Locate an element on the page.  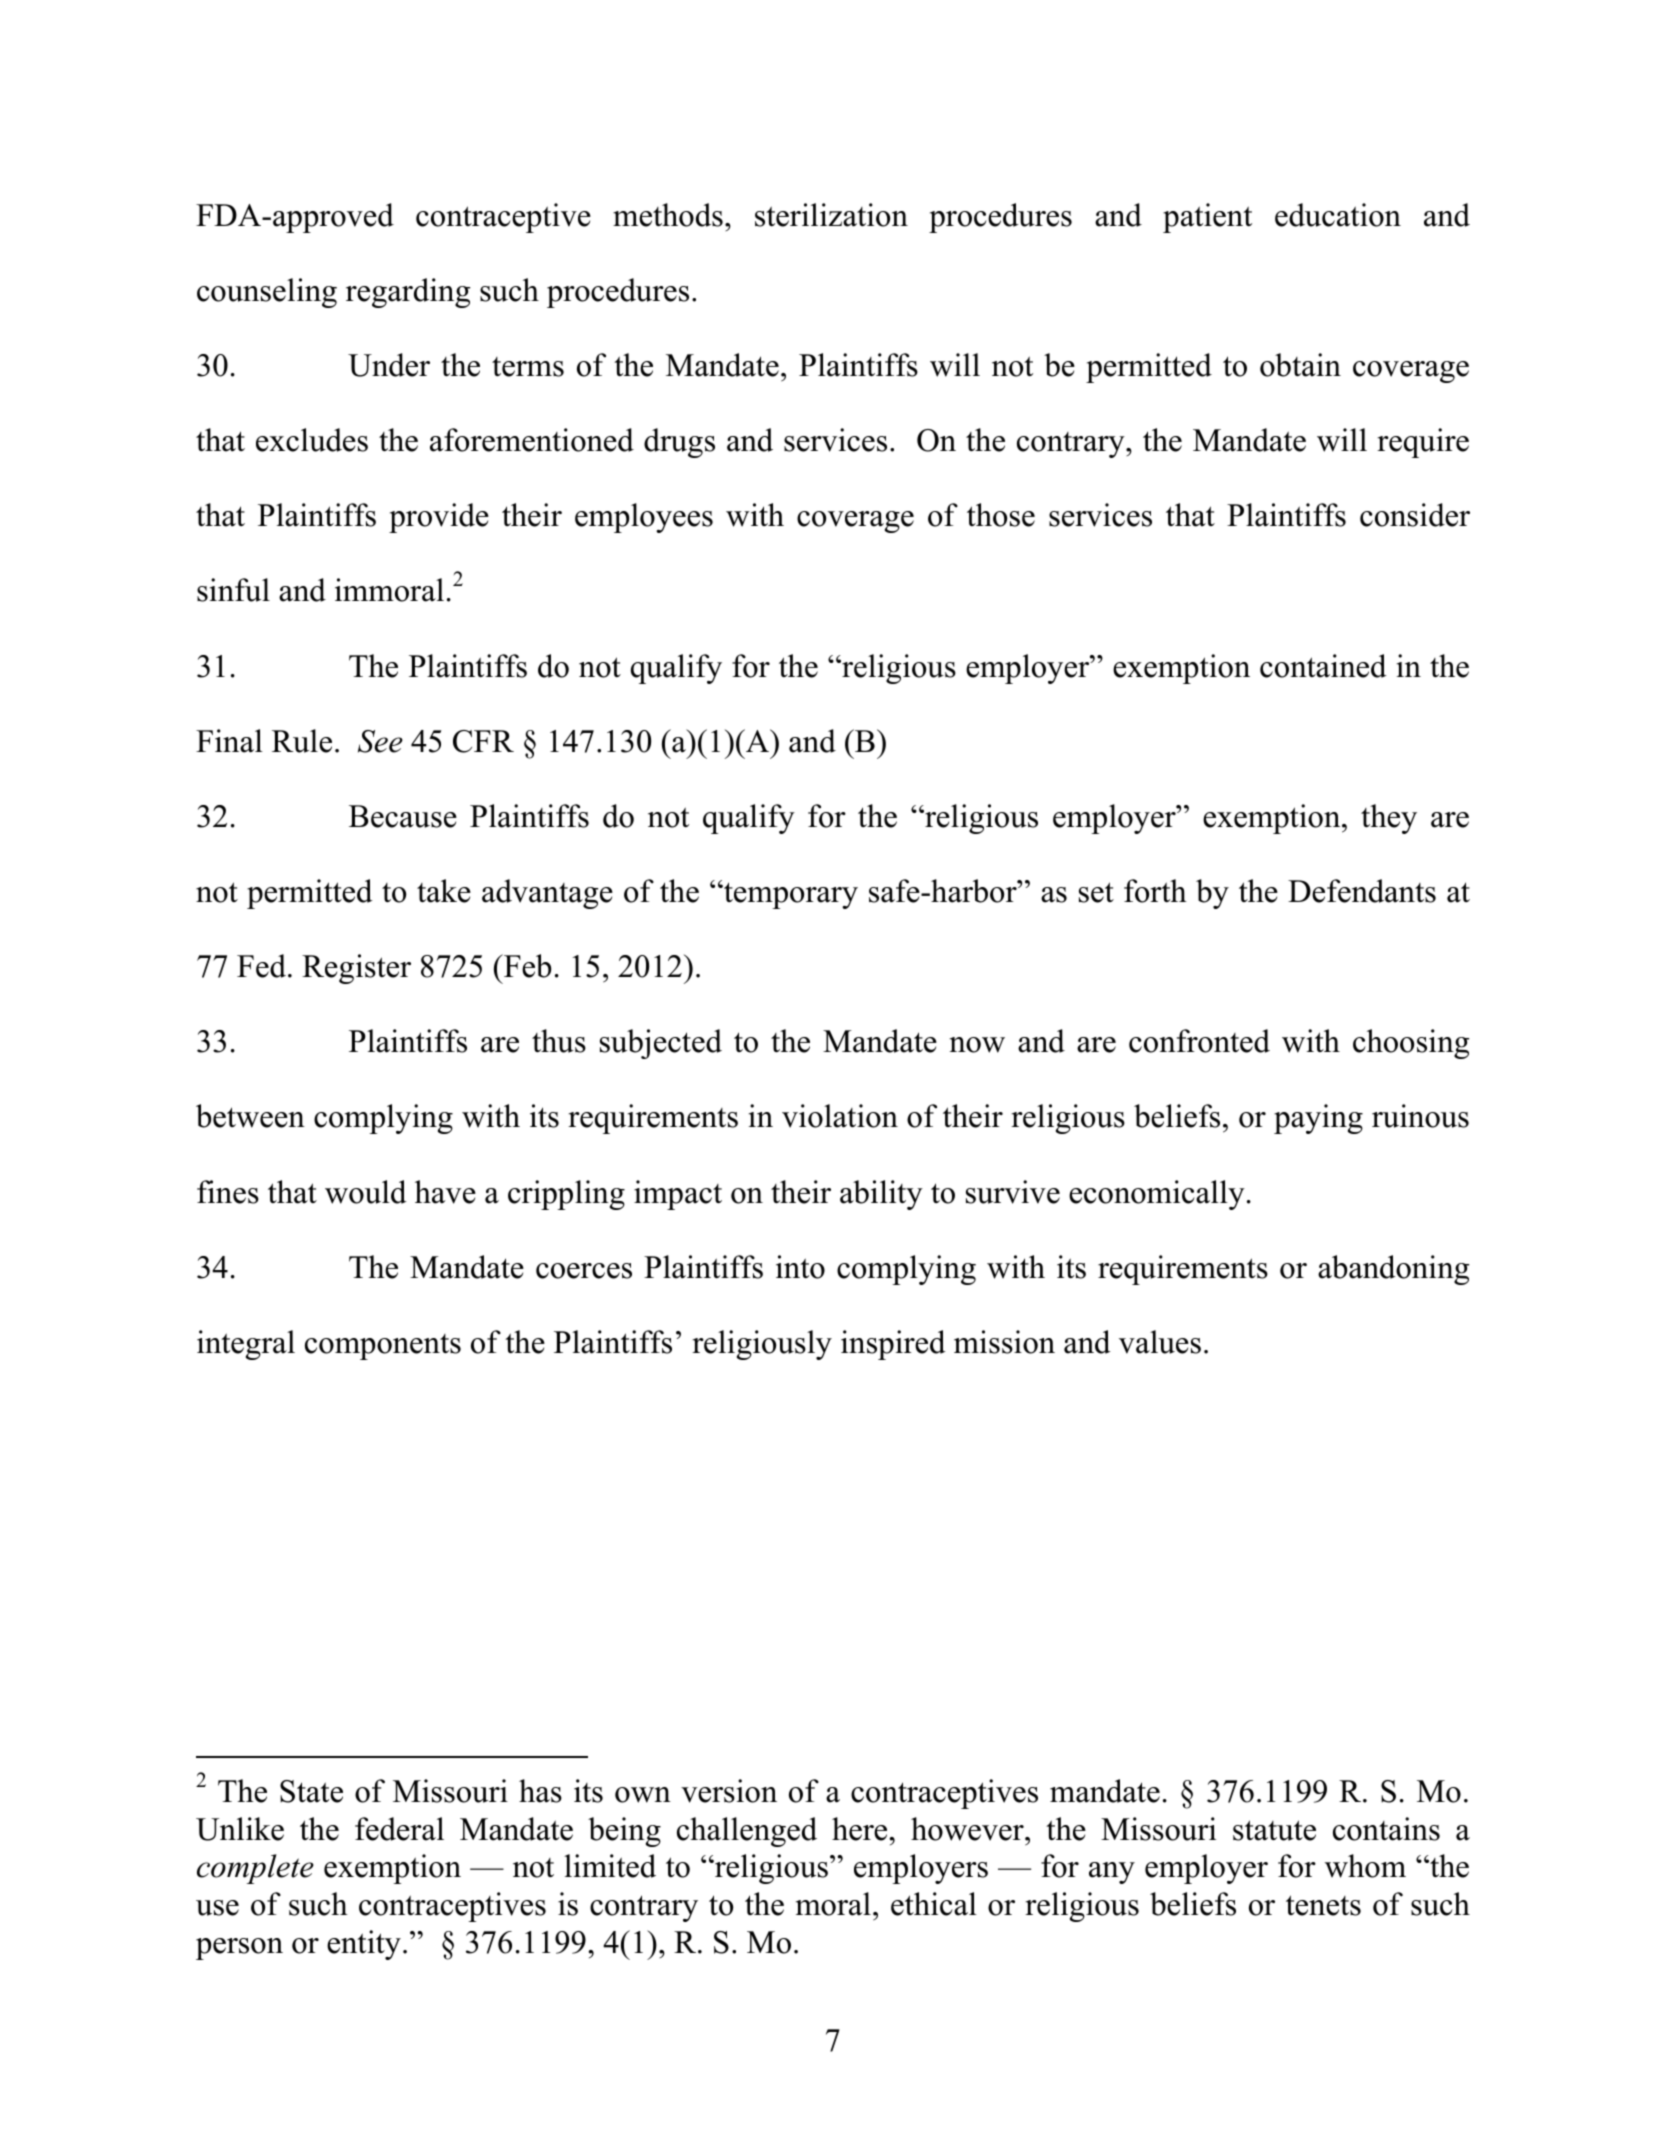
regarding is located at coordinates (408, 293).
